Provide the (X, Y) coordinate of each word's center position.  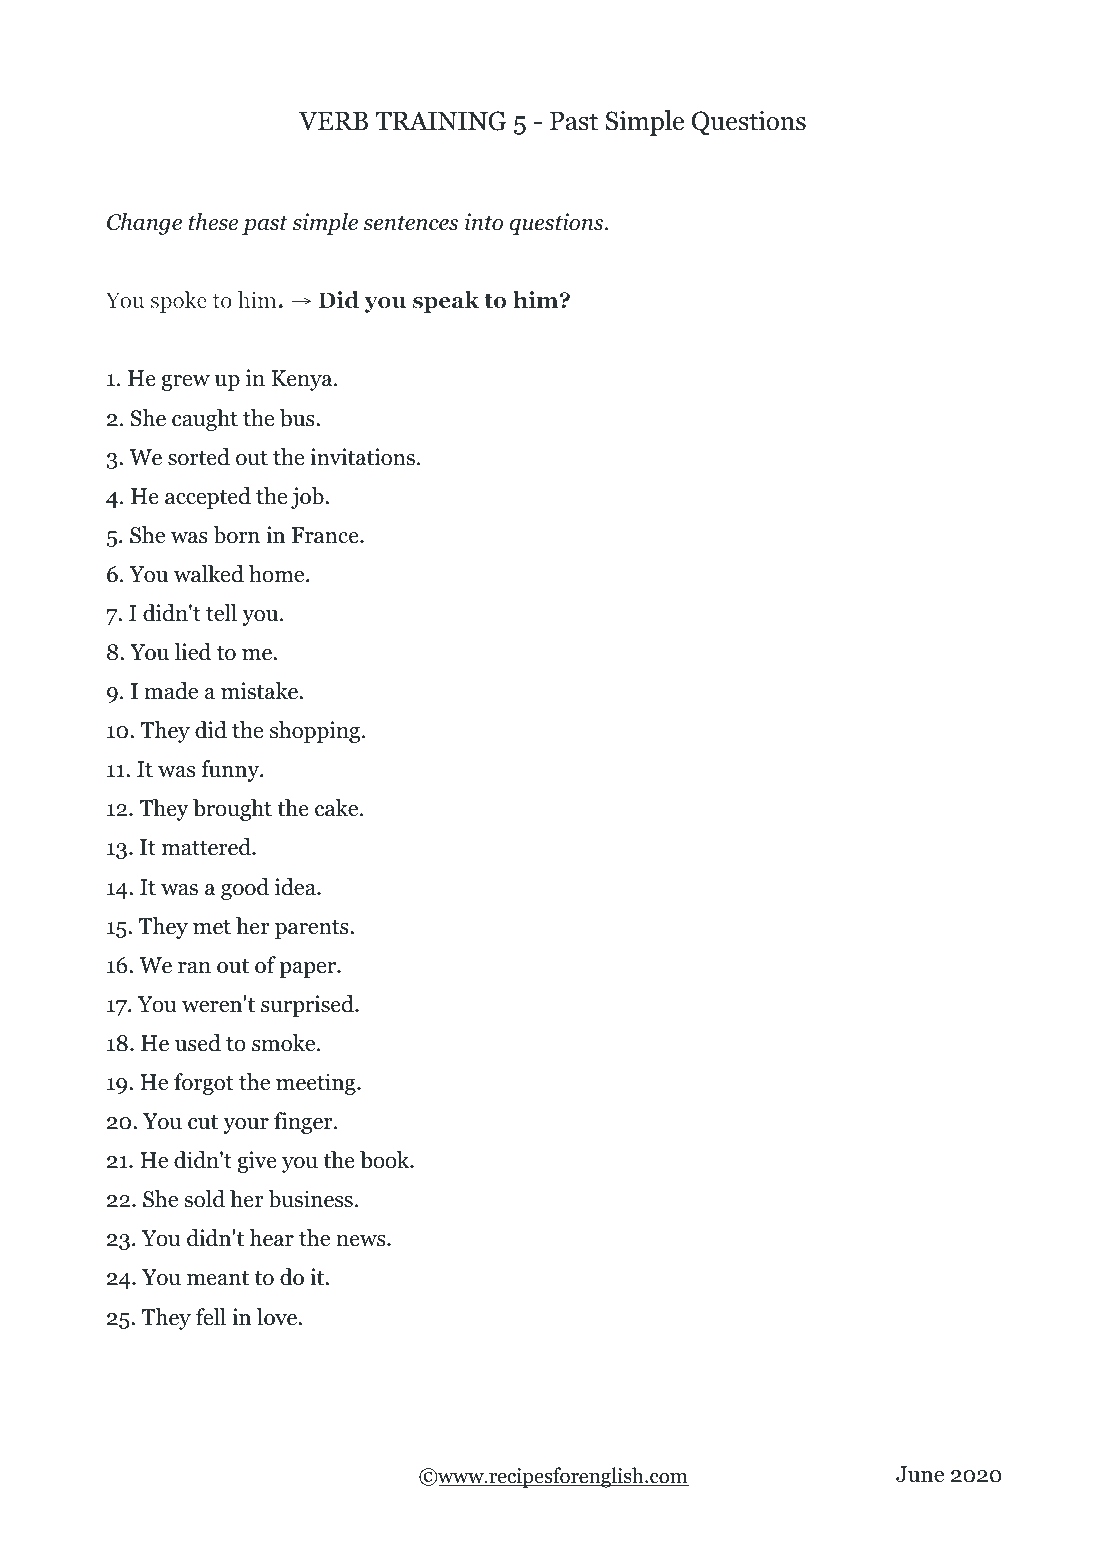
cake (338, 808)
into (484, 222)
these (213, 222)
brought (232, 810)
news (362, 1241)
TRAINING (441, 121)
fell (211, 1317)
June (920, 1474)
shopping (316, 732)
